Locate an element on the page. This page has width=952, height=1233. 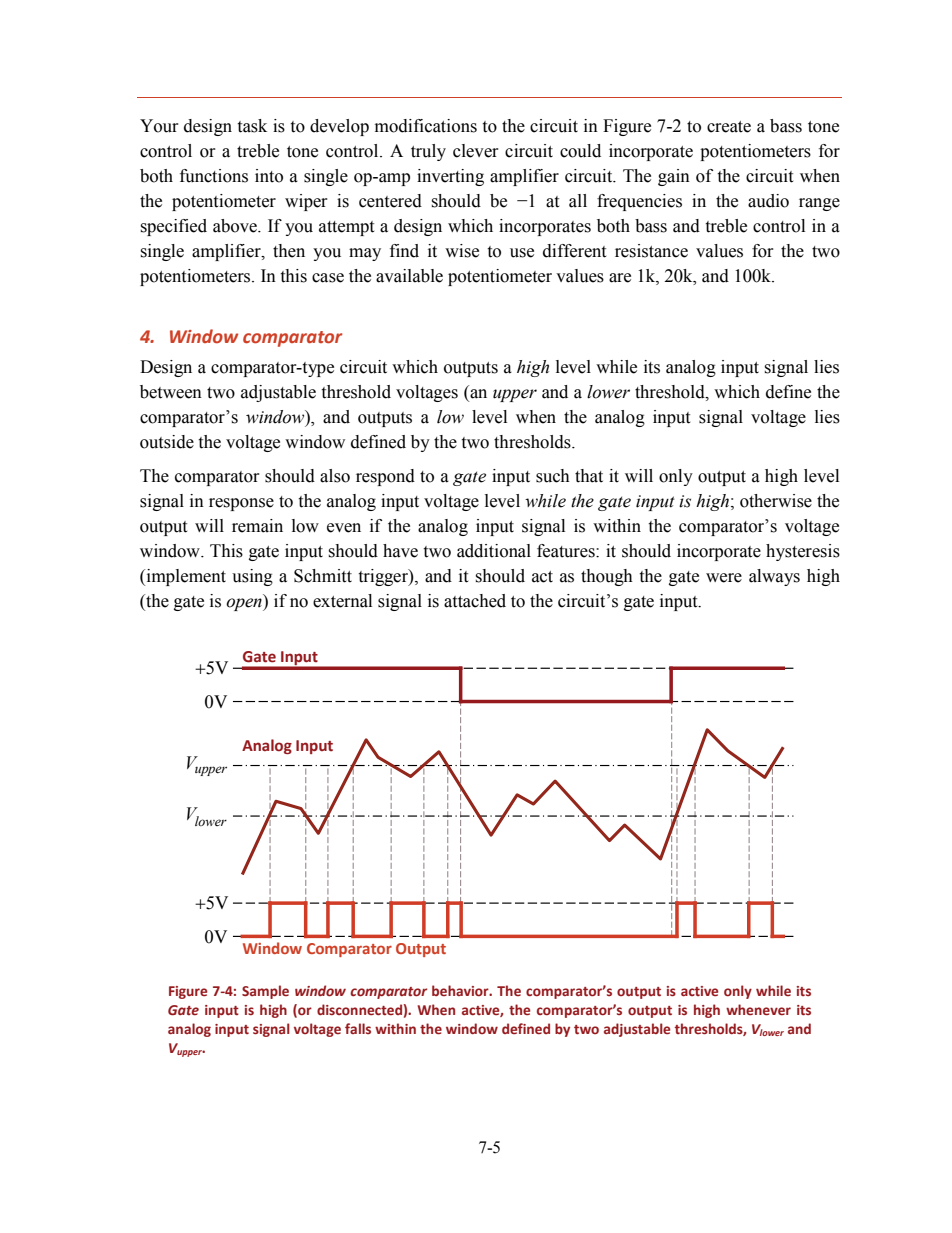
falls is located at coordinates (358, 1028).
